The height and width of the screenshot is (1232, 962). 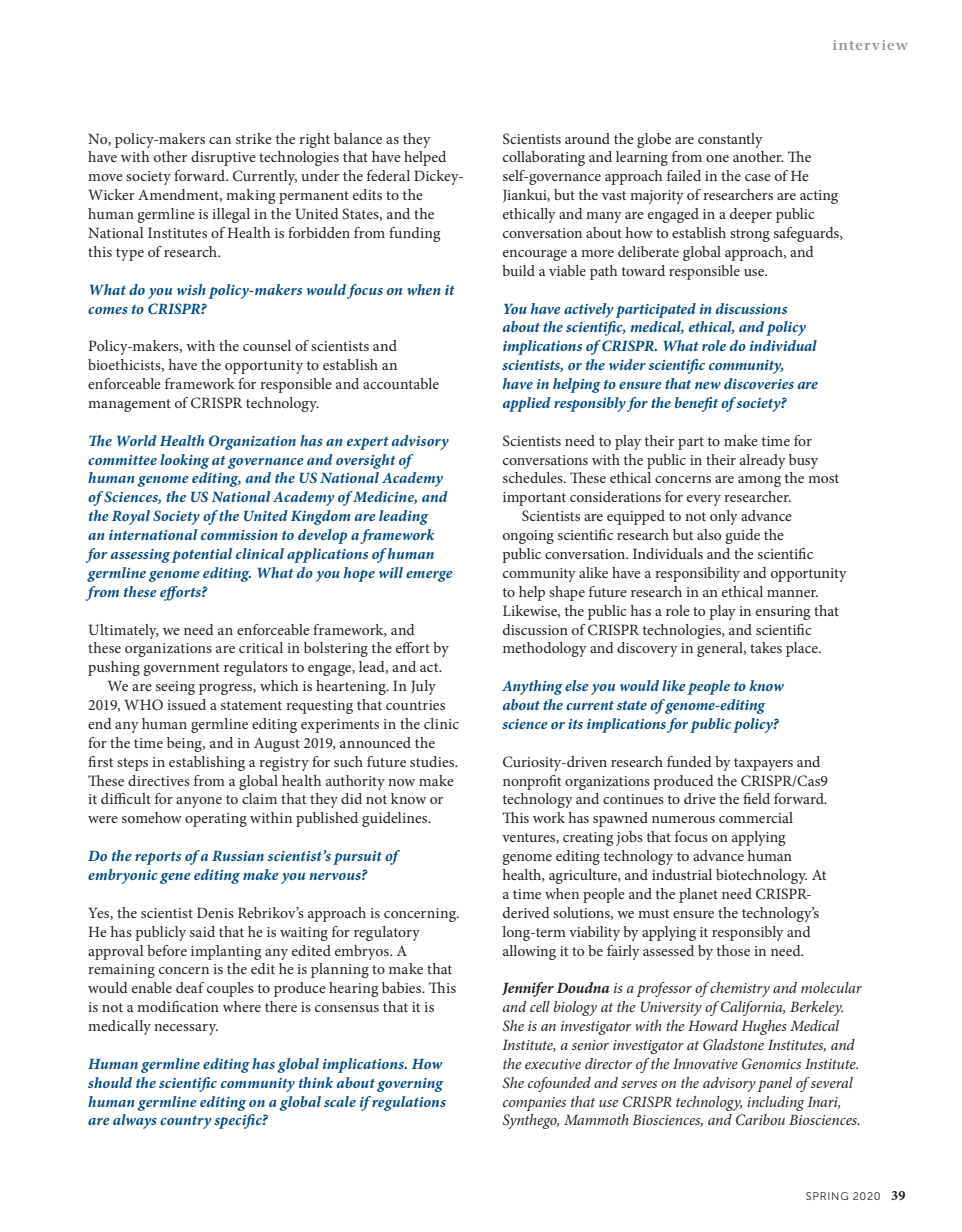 What do you see at coordinates (409, 1103) in the screenshot?
I see `regulations` at bounding box center [409, 1103].
